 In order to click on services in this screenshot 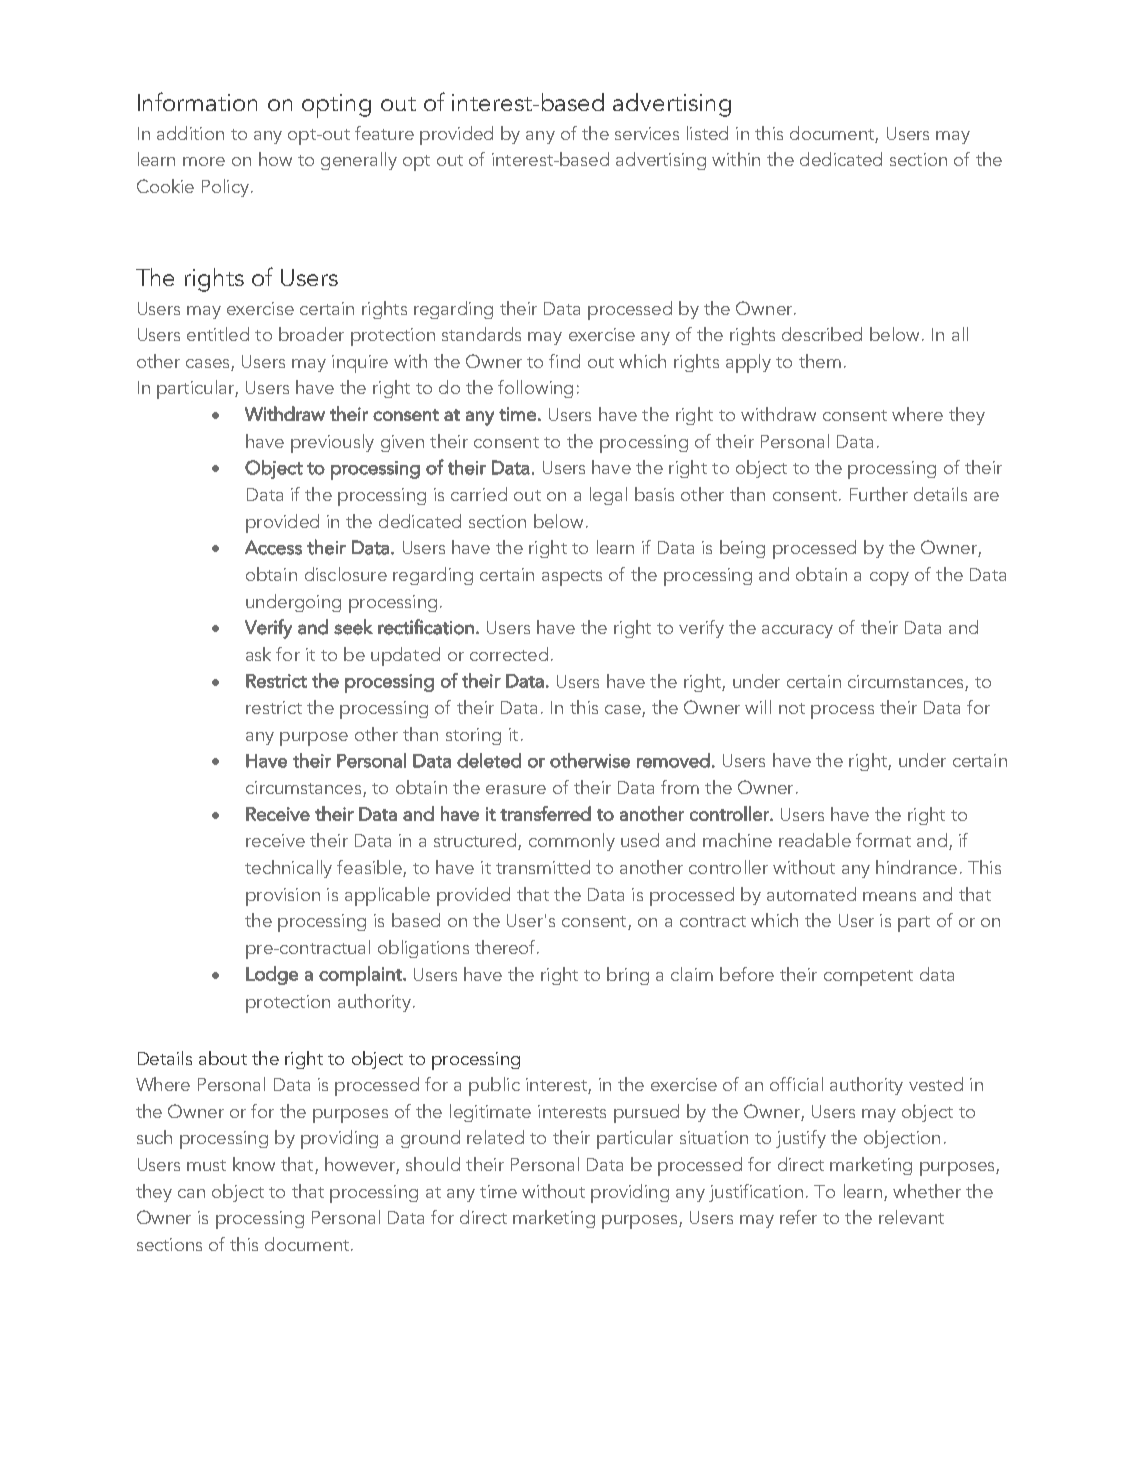, I will do `click(647, 133)`.
